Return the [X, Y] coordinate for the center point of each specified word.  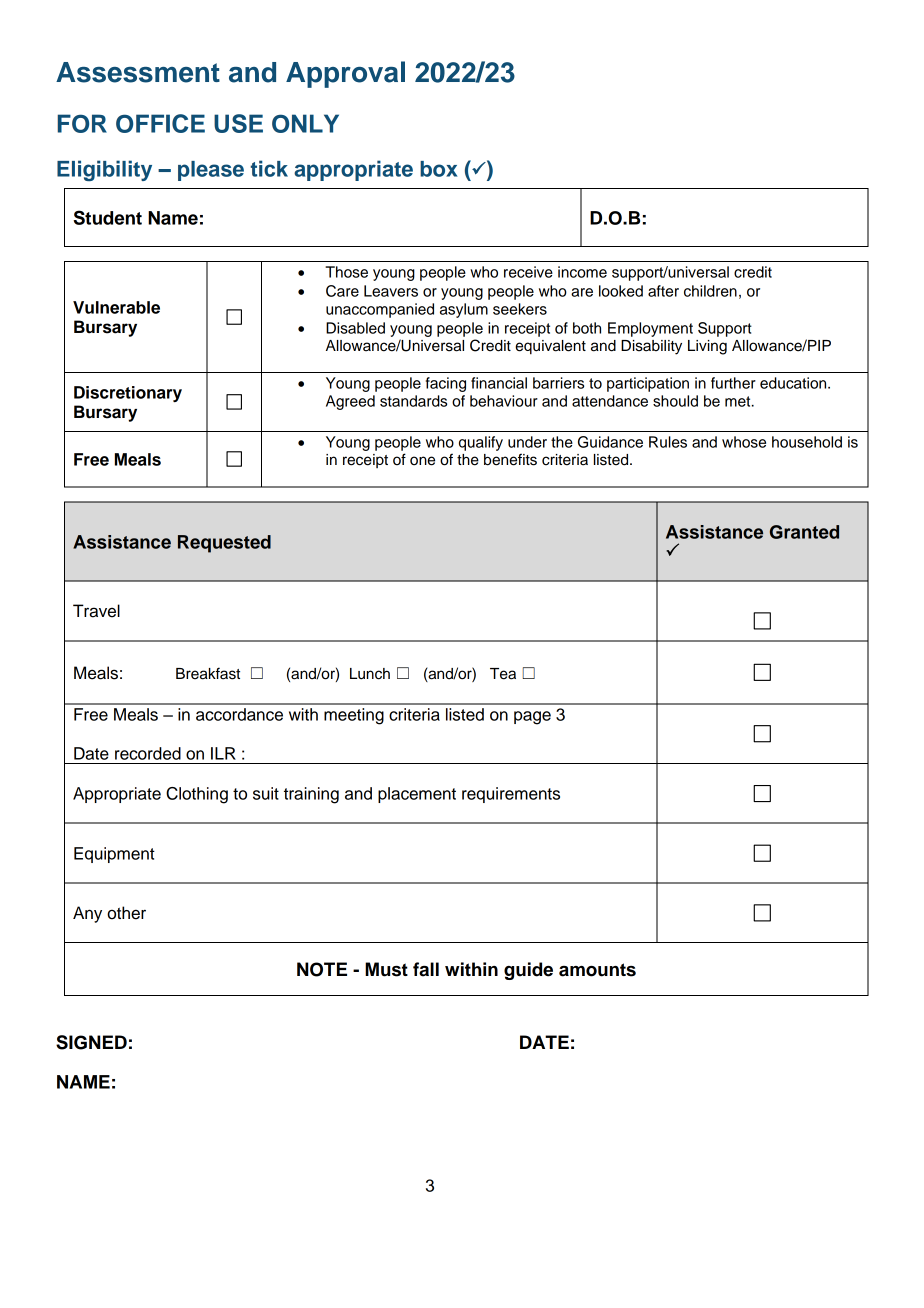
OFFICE [160, 123]
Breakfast [208, 673]
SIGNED [91, 1042]
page [532, 718]
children [710, 291]
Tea [503, 674]
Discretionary [128, 394]
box [438, 169]
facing [446, 384]
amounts [597, 970]
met [739, 401]
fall [426, 969]
